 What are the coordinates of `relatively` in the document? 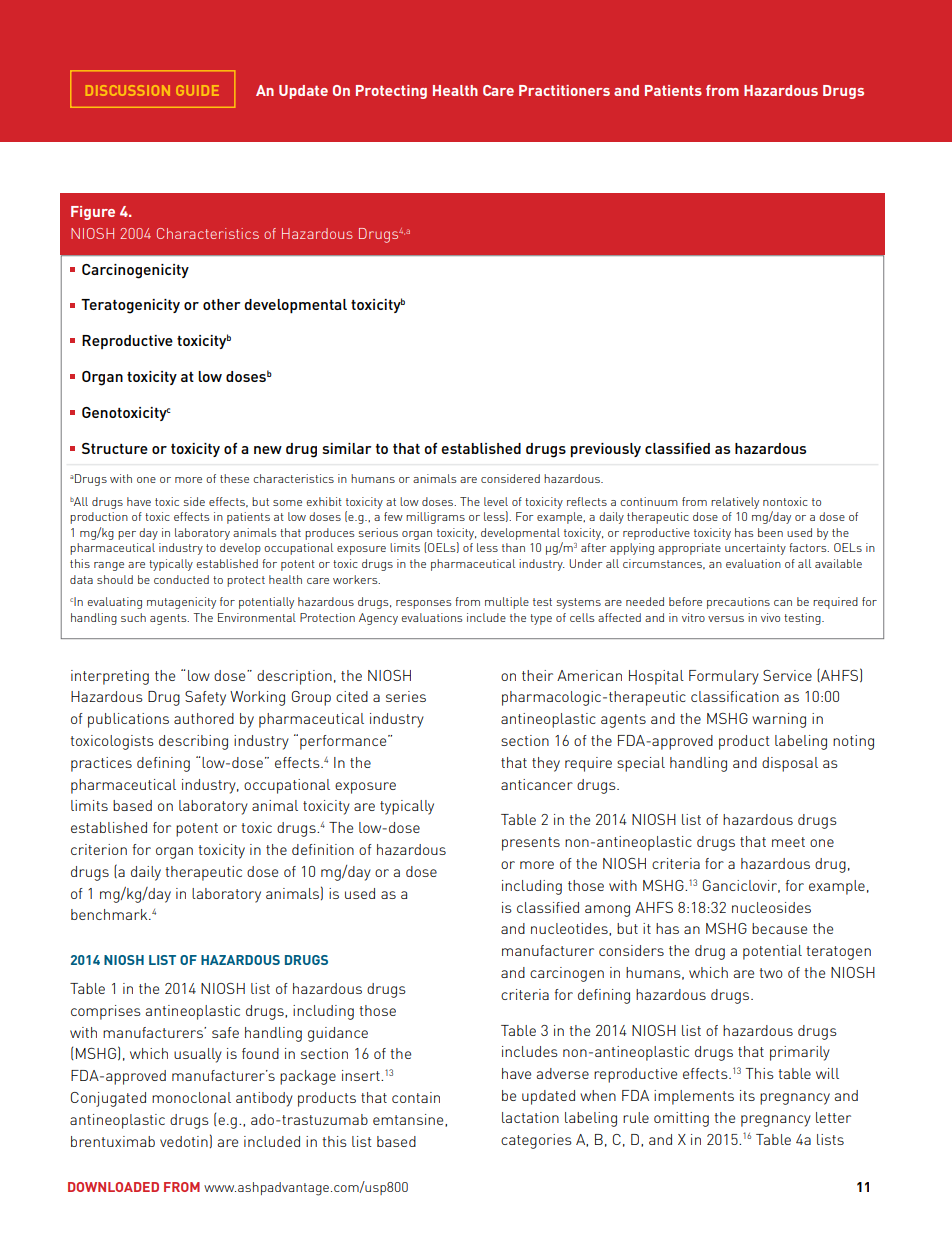 It's located at (735, 503).
